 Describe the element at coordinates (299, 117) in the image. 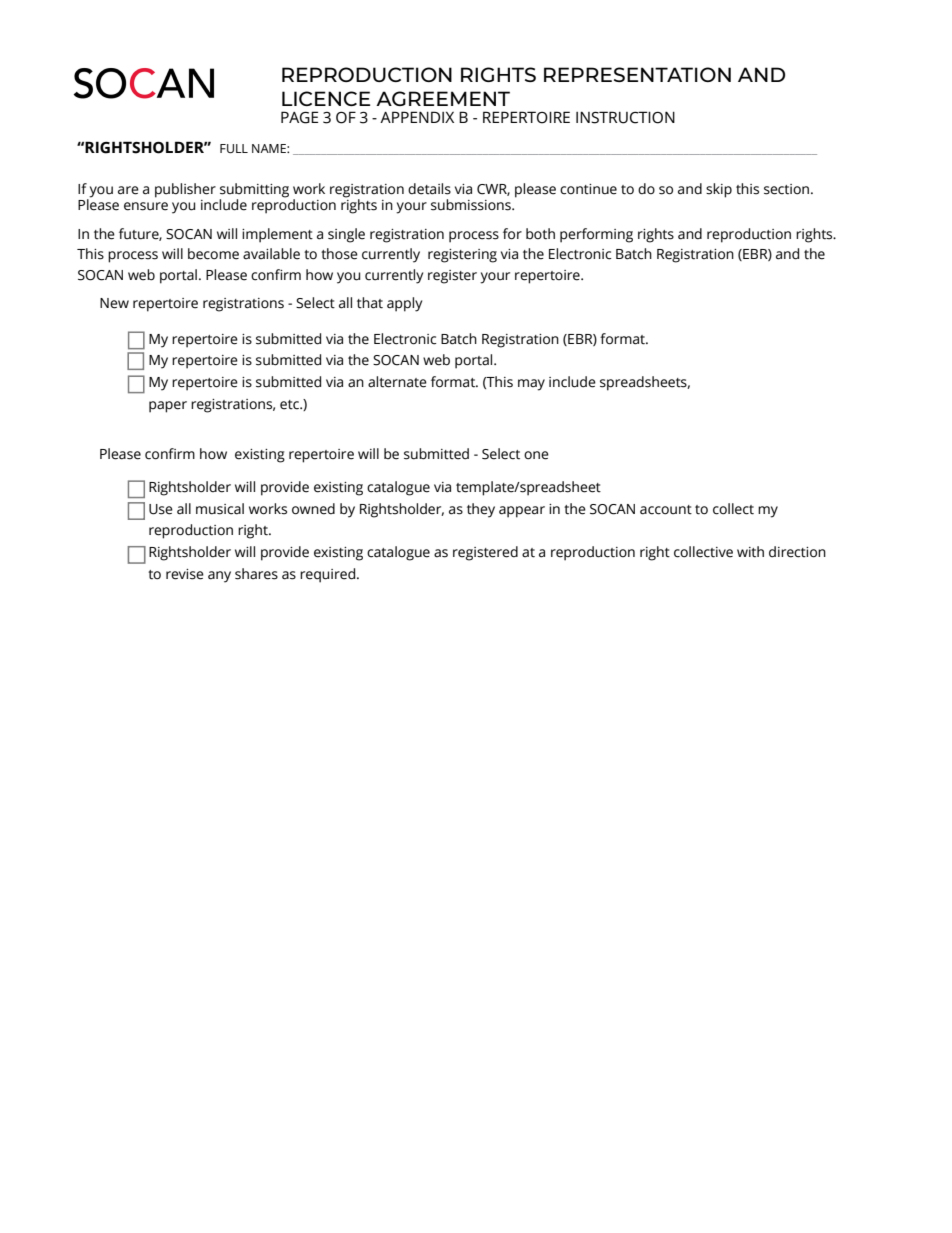

I see `PAGE` at that location.
